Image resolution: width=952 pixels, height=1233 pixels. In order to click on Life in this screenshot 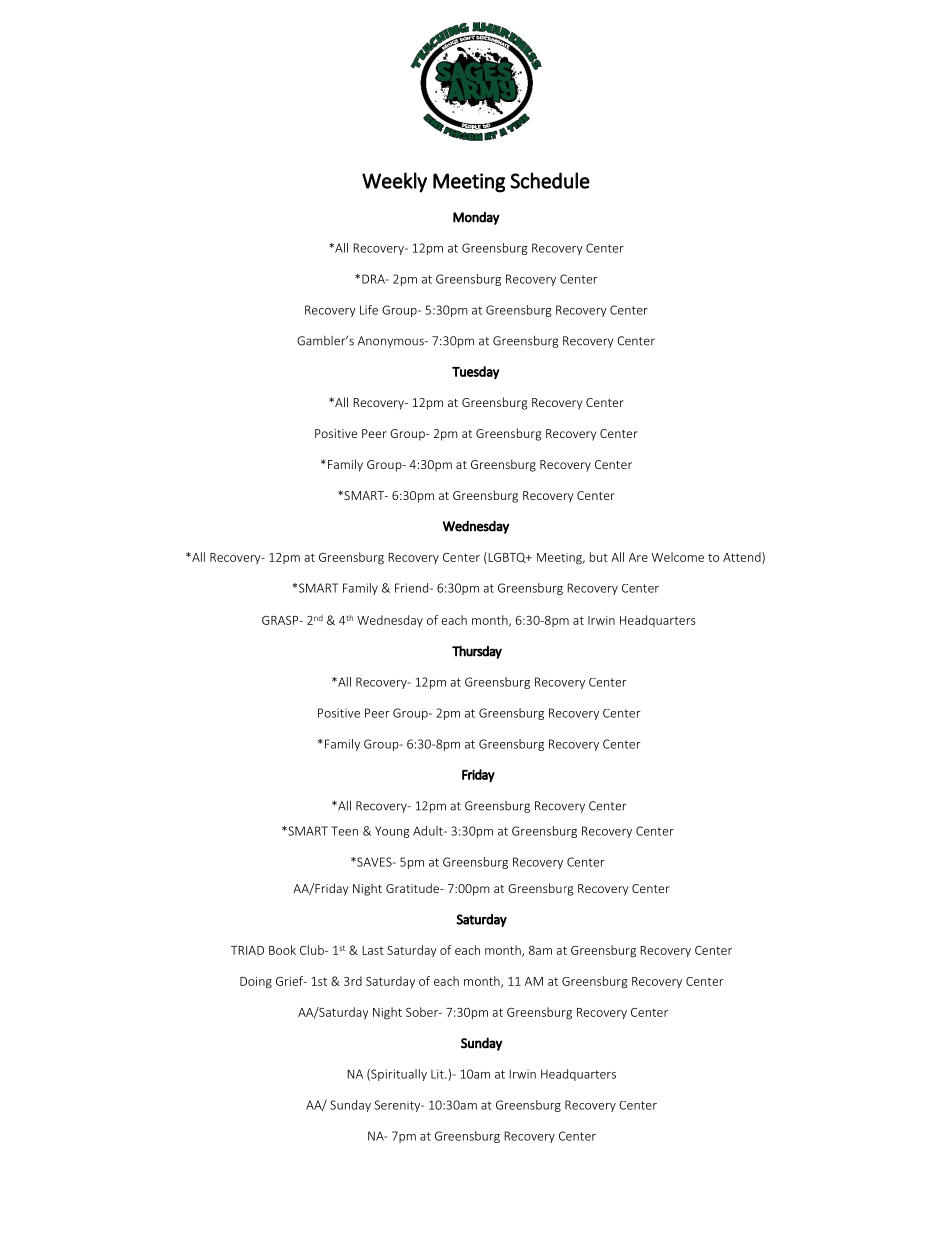, I will do `click(369, 310)`.
